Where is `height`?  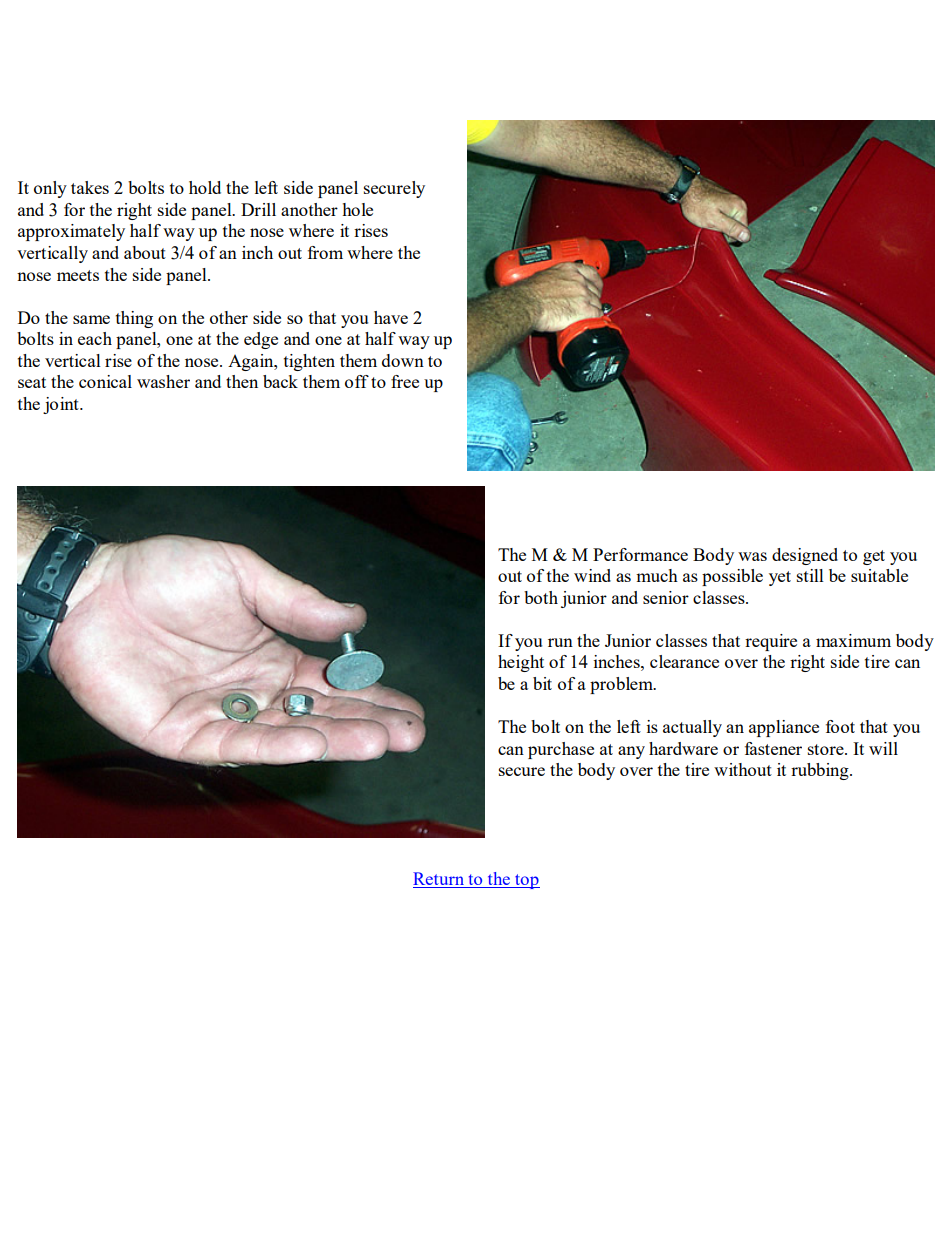 height is located at coordinates (521, 663).
